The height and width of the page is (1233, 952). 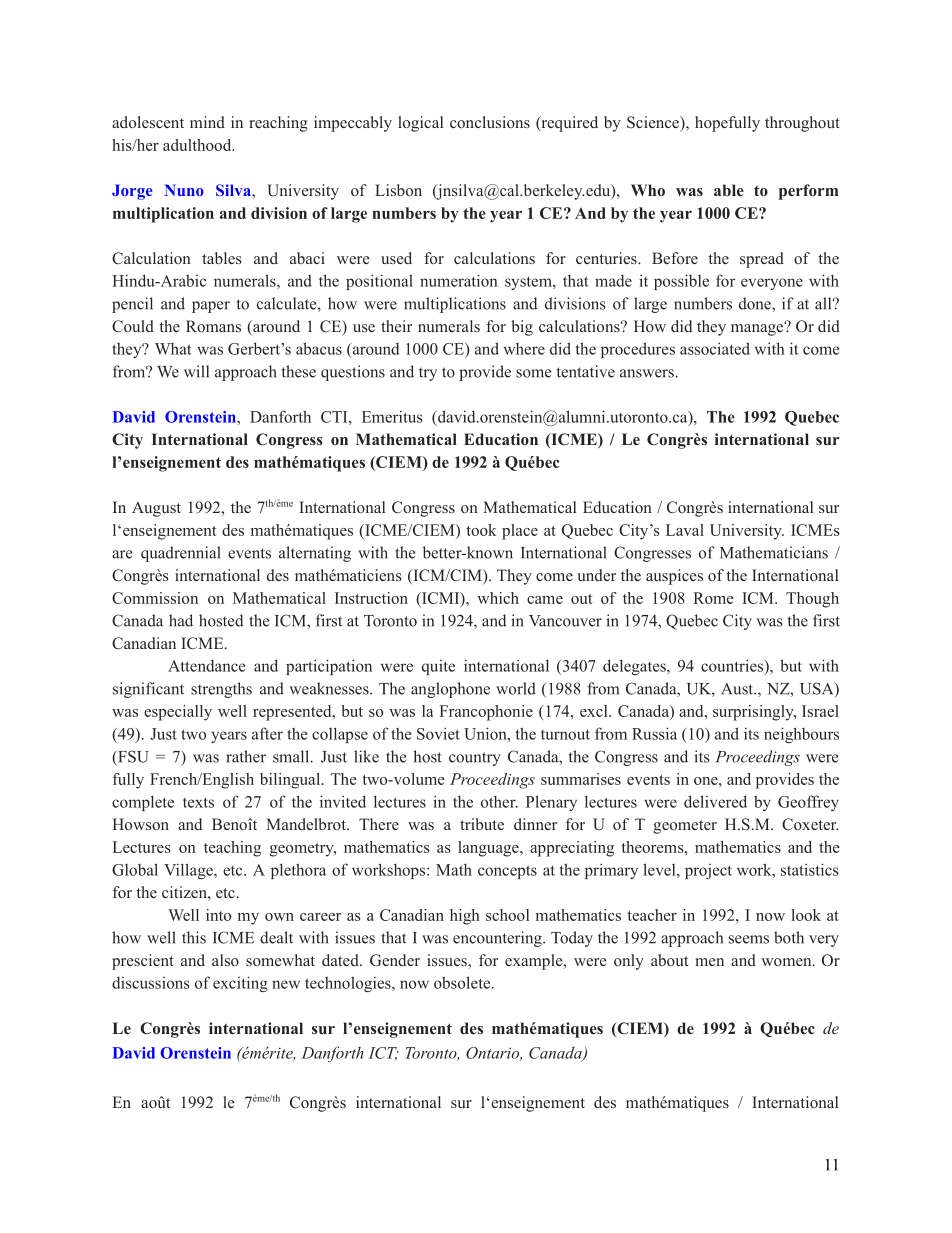 I want to click on obsolete, so click(x=462, y=982).
